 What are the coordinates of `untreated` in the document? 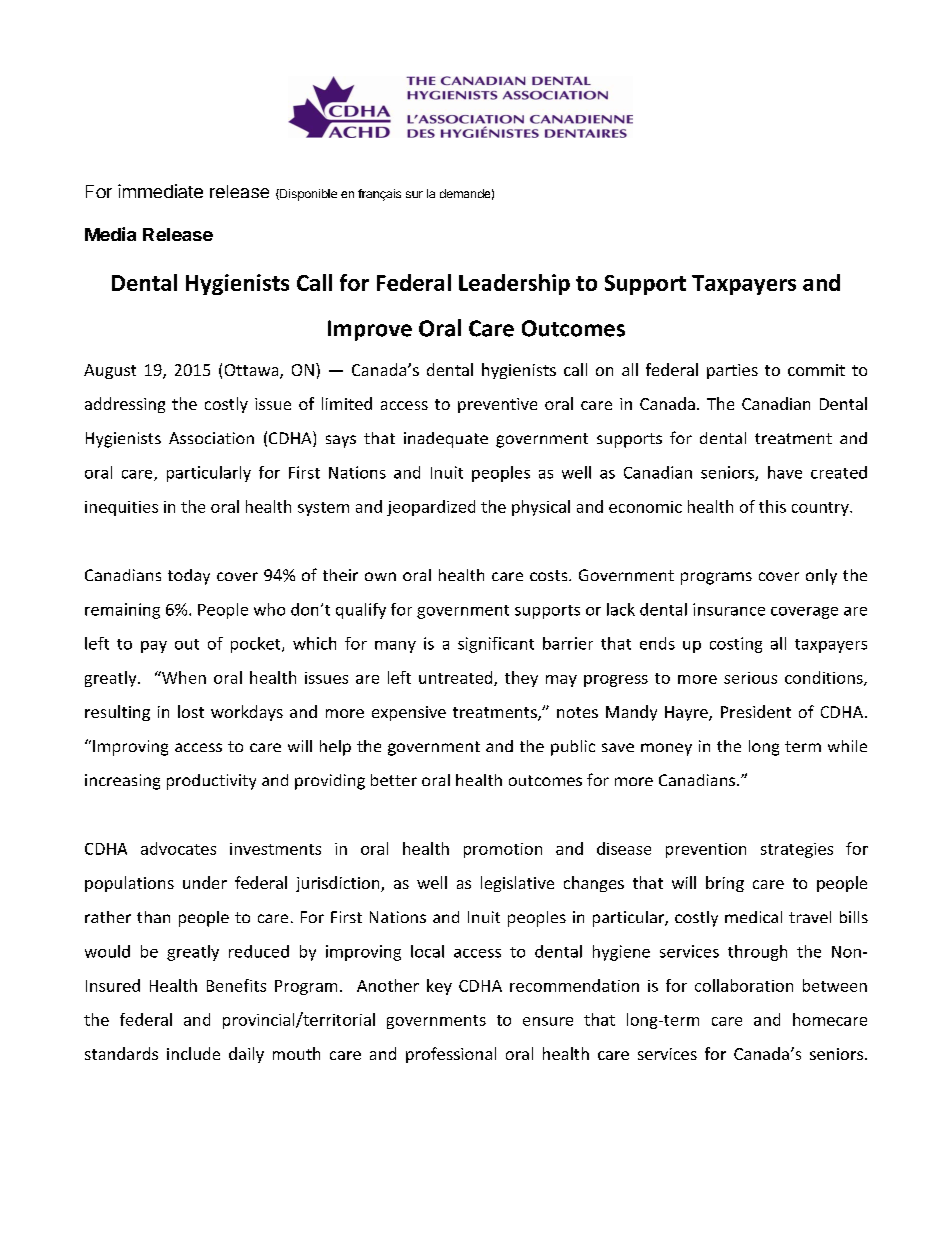 It's located at (457, 678).
